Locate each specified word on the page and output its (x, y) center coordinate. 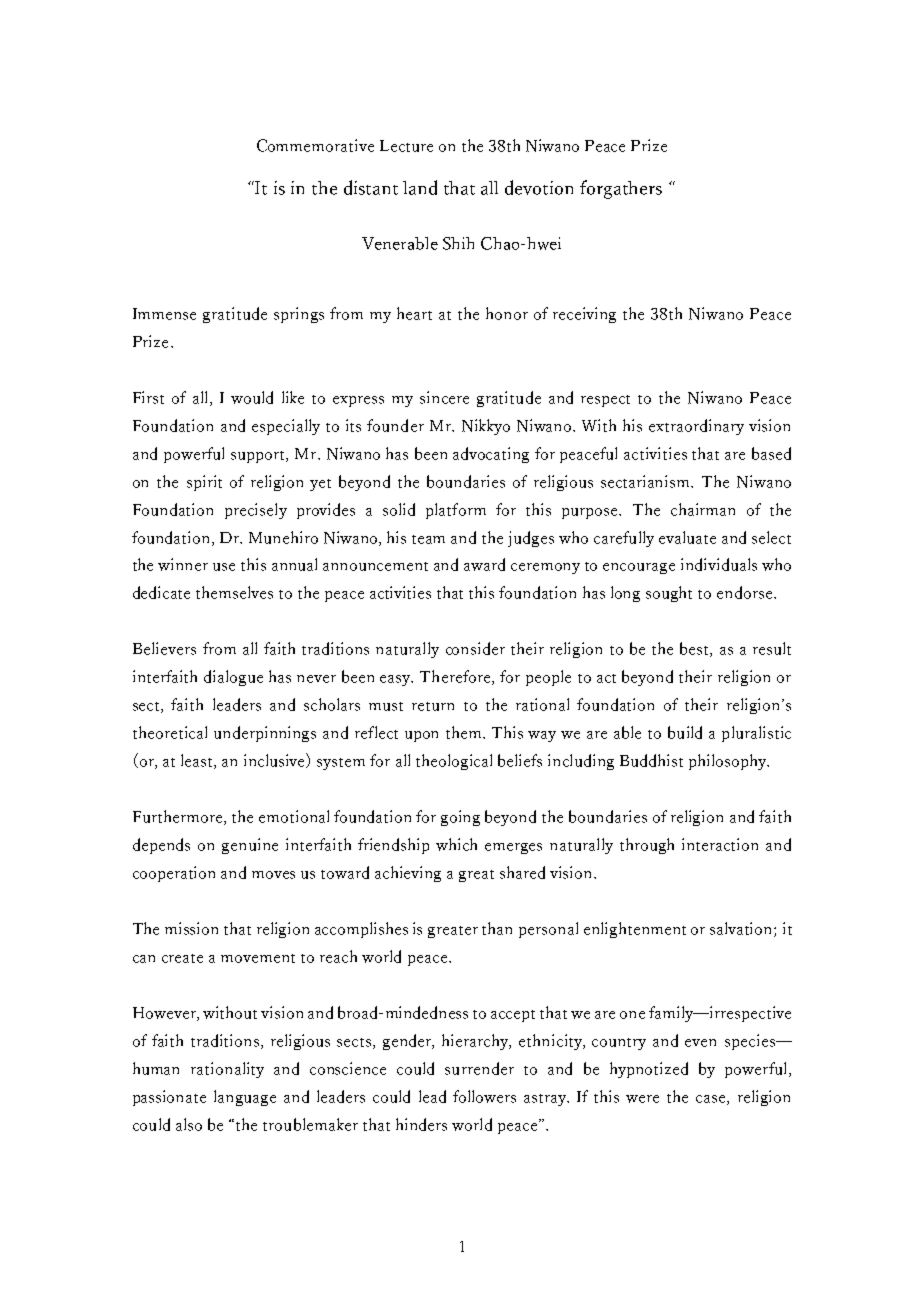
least (198, 761)
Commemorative (315, 145)
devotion (539, 187)
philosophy (729, 762)
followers (484, 1096)
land (420, 187)
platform (456, 511)
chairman (703, 509)
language (245, 1098)
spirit (204, 483)
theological (454, 762)
